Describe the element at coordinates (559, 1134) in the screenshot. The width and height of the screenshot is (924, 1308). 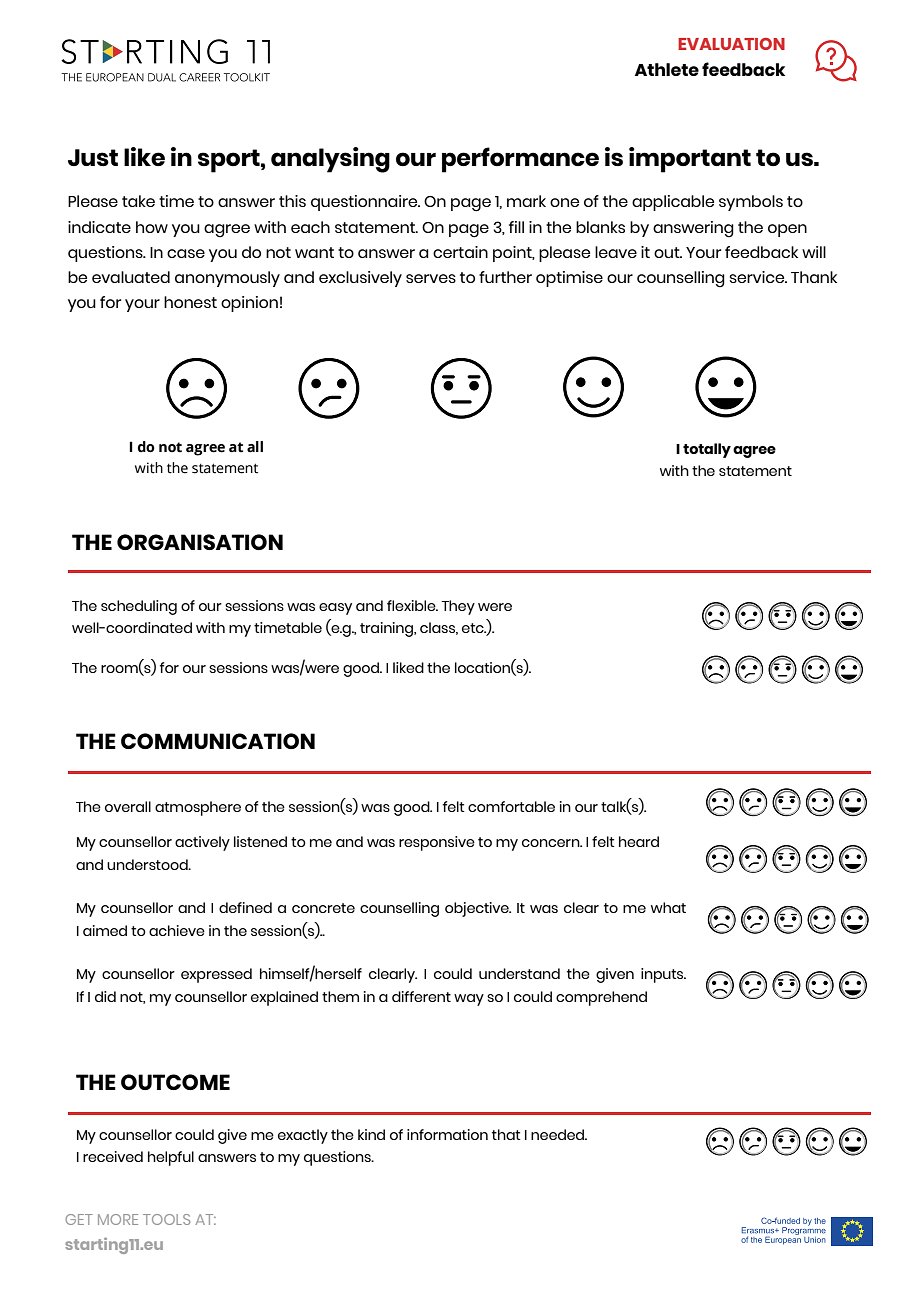
I see `needed` at that location.
